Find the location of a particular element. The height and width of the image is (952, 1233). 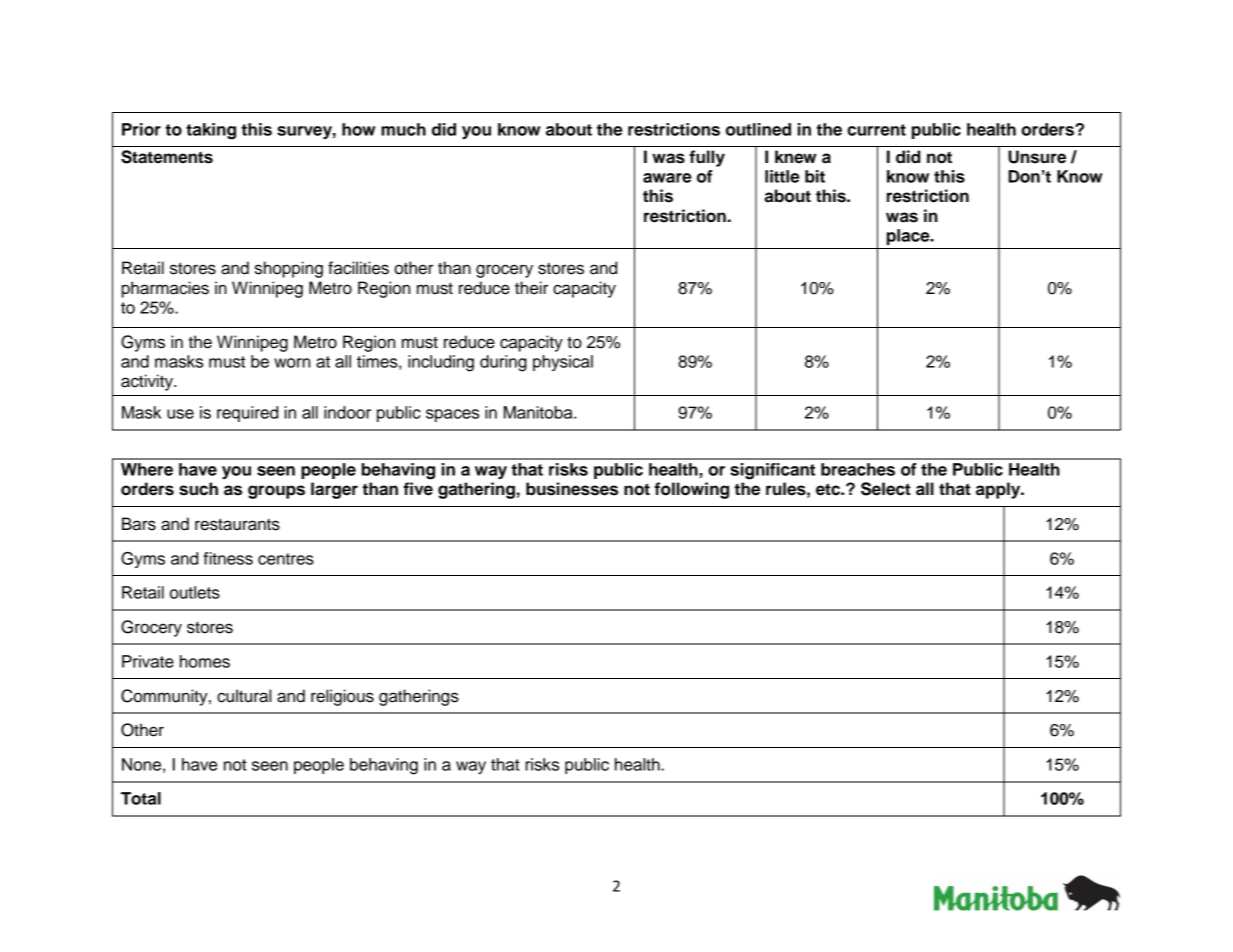

current is located at coordinates (876, 130).
